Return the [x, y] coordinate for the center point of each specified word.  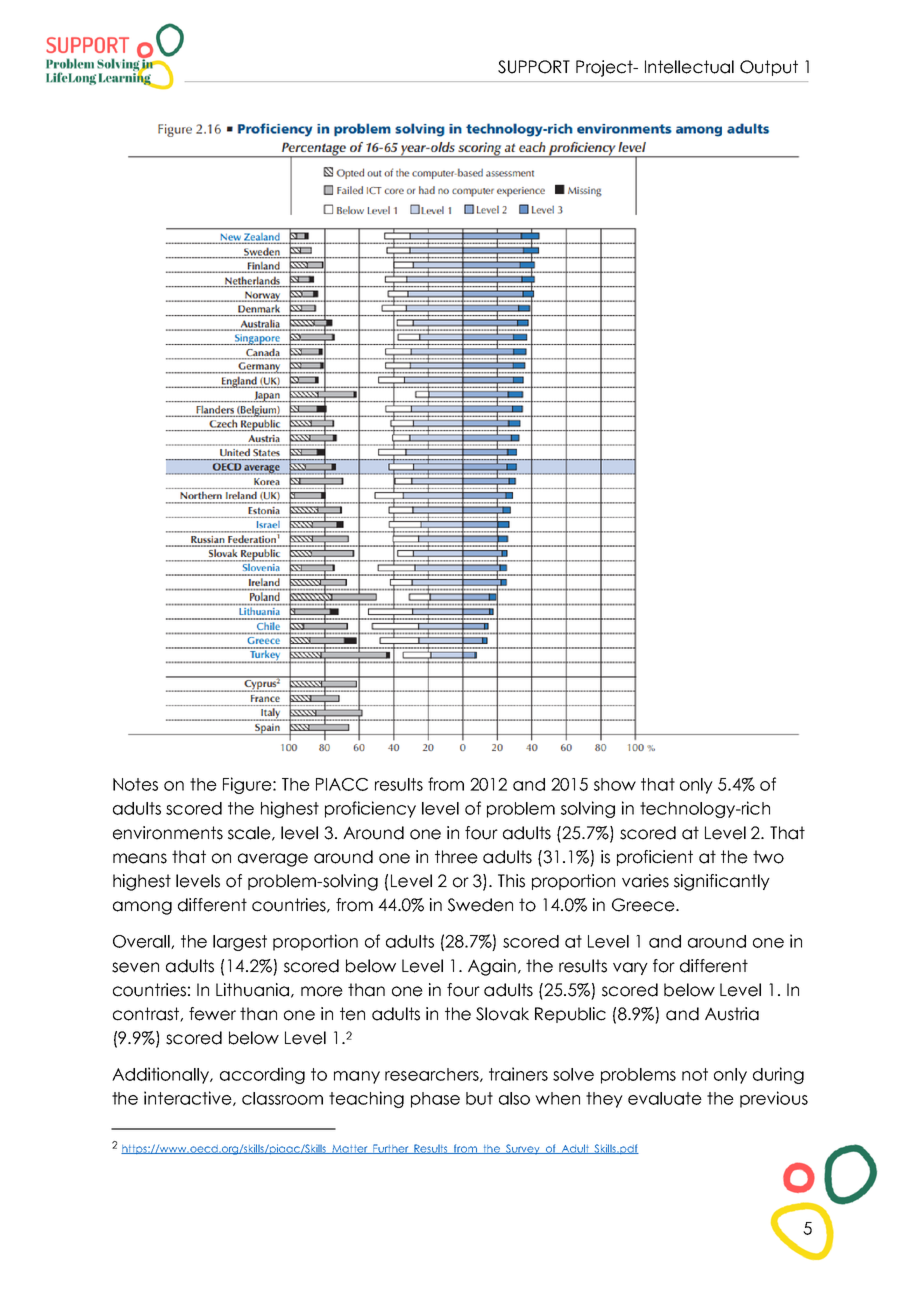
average [273, 860]
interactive [189, 1098]
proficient [655, 858]
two [768, 857]
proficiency [370, 809]
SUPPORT [534, 67]
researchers [433, 1075]
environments [168, 833]
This [511, 881]
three [456, 857]
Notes [135, 784]
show [615, 784]
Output [769, 68]
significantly [722, 882]
